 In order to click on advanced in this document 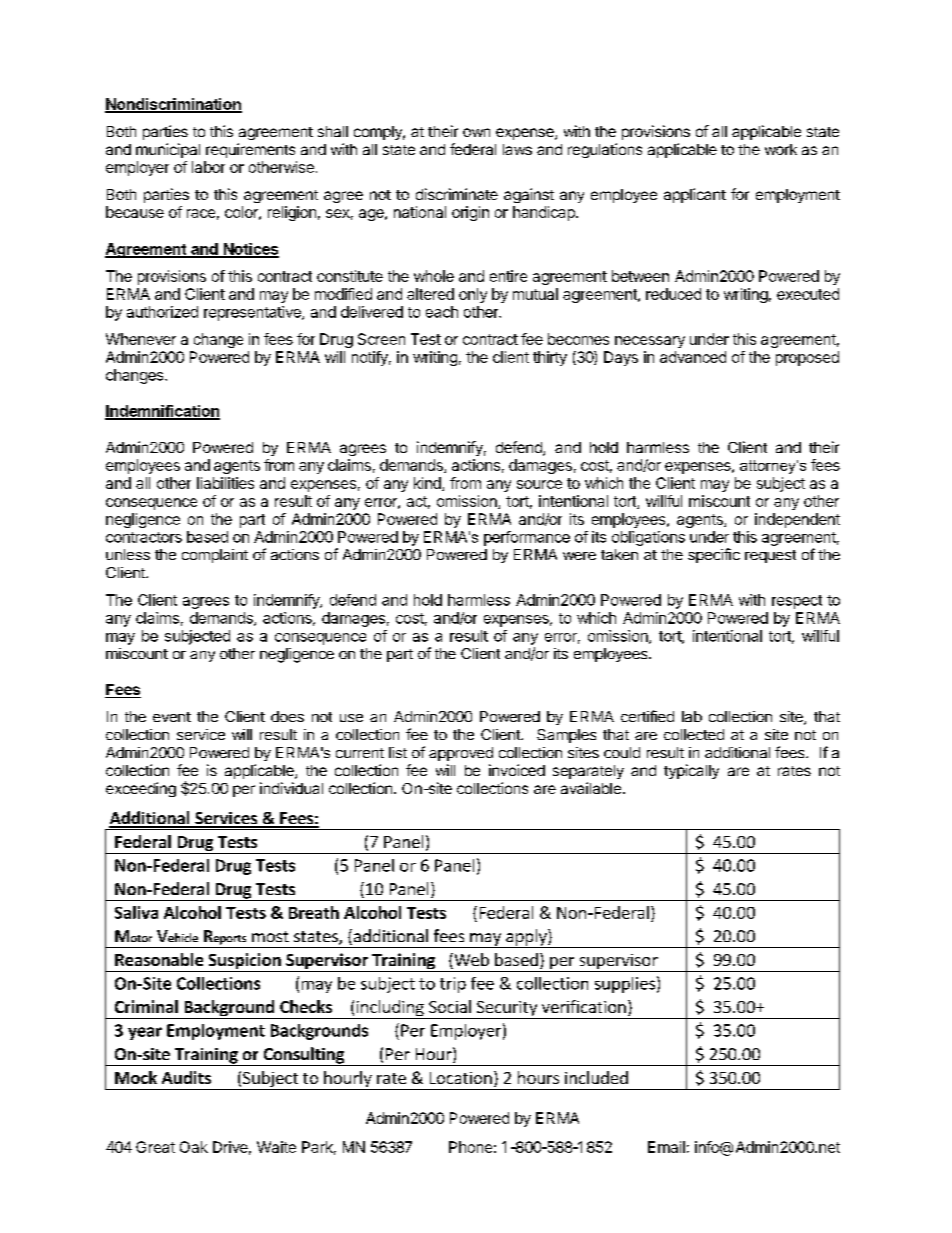, I will do `click(693, 357)`.
